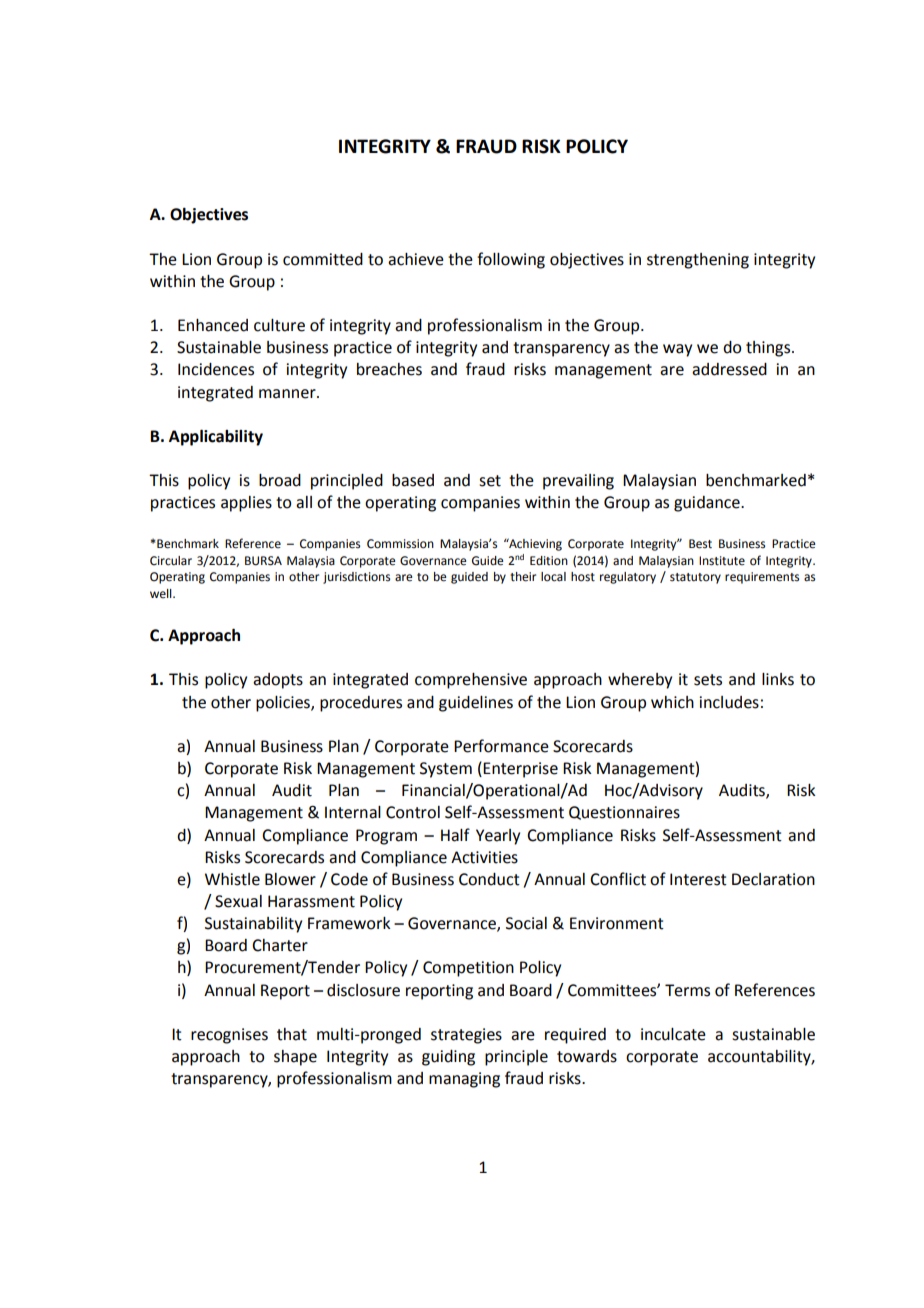  What do you see at coordinates (471, 681) in the screenshot?
I see `comprehensive` at bounding box center [471, 681].
